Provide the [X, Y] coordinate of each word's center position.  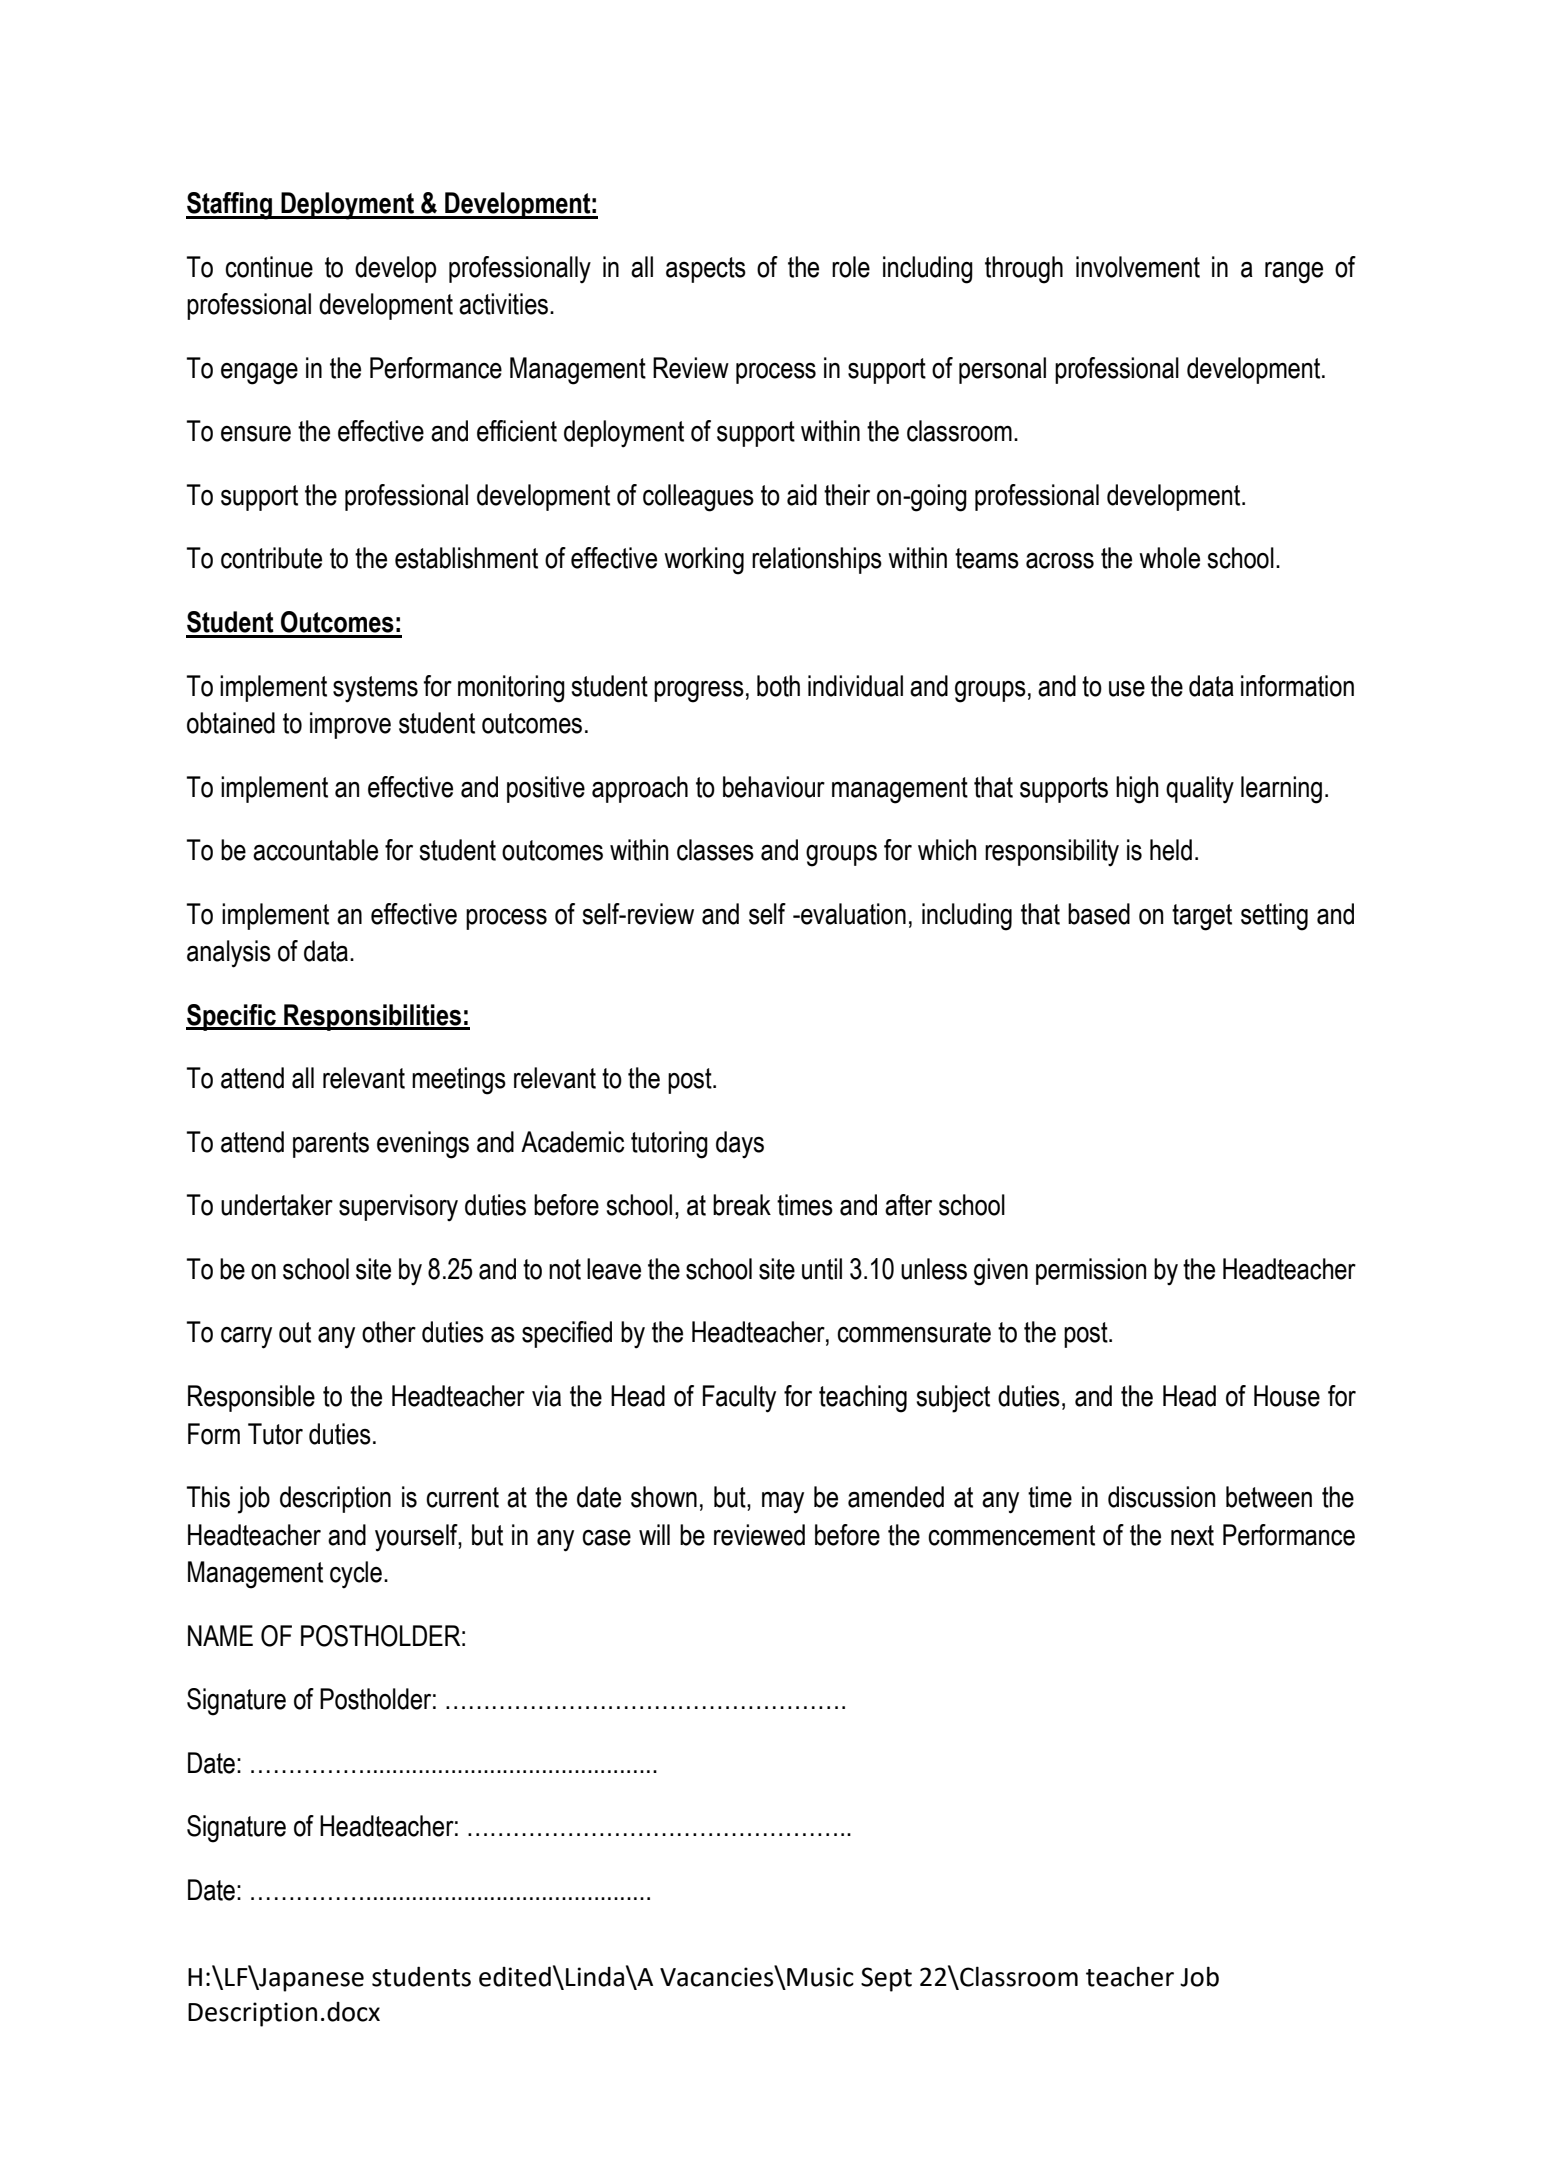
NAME [220, 1635]
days [740, 1145]
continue [269, 267]
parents [331, 1145]
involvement [1138, 267]
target [1202, 917]
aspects [706, 270]
